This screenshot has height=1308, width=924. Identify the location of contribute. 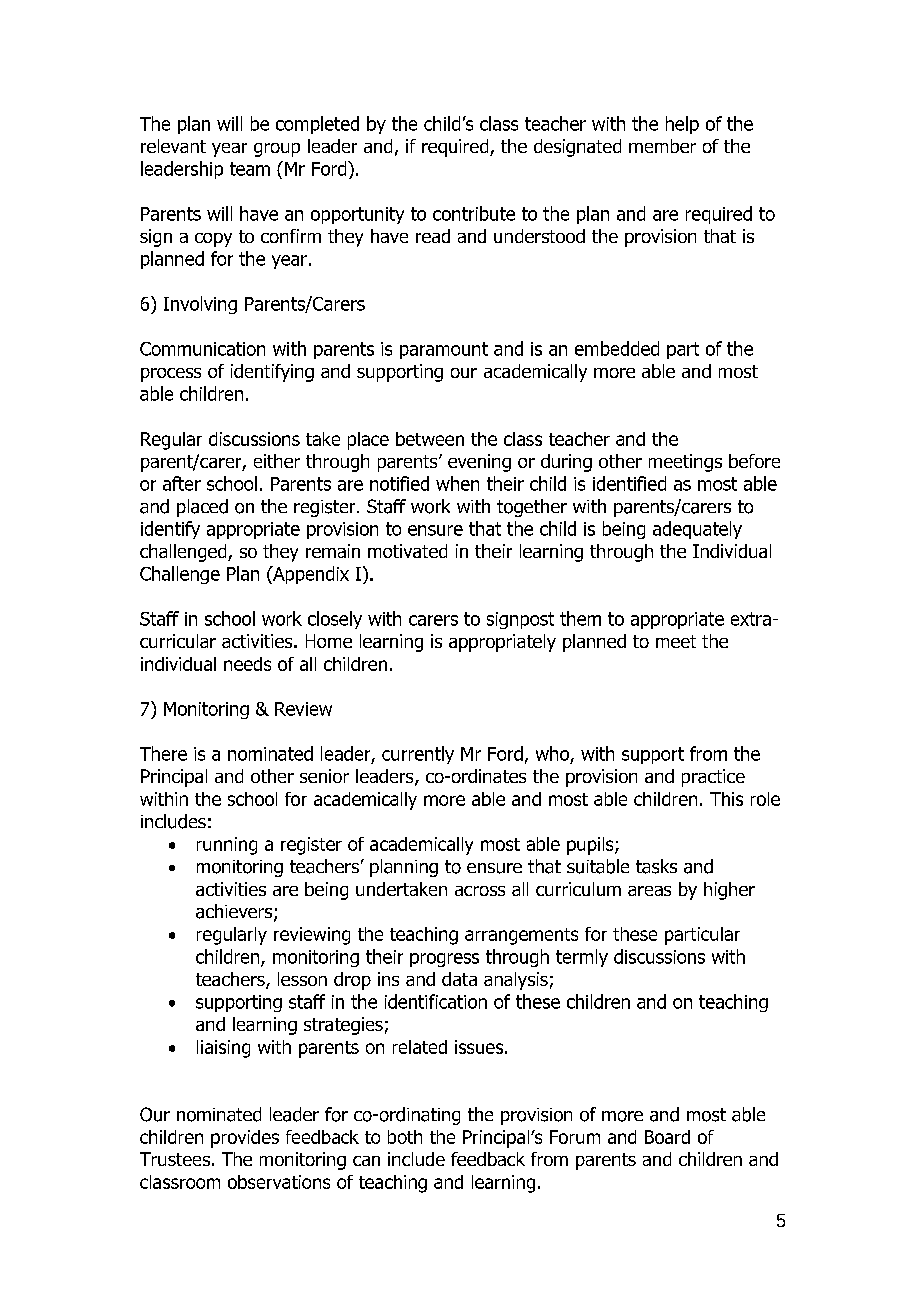
(474, 213).
